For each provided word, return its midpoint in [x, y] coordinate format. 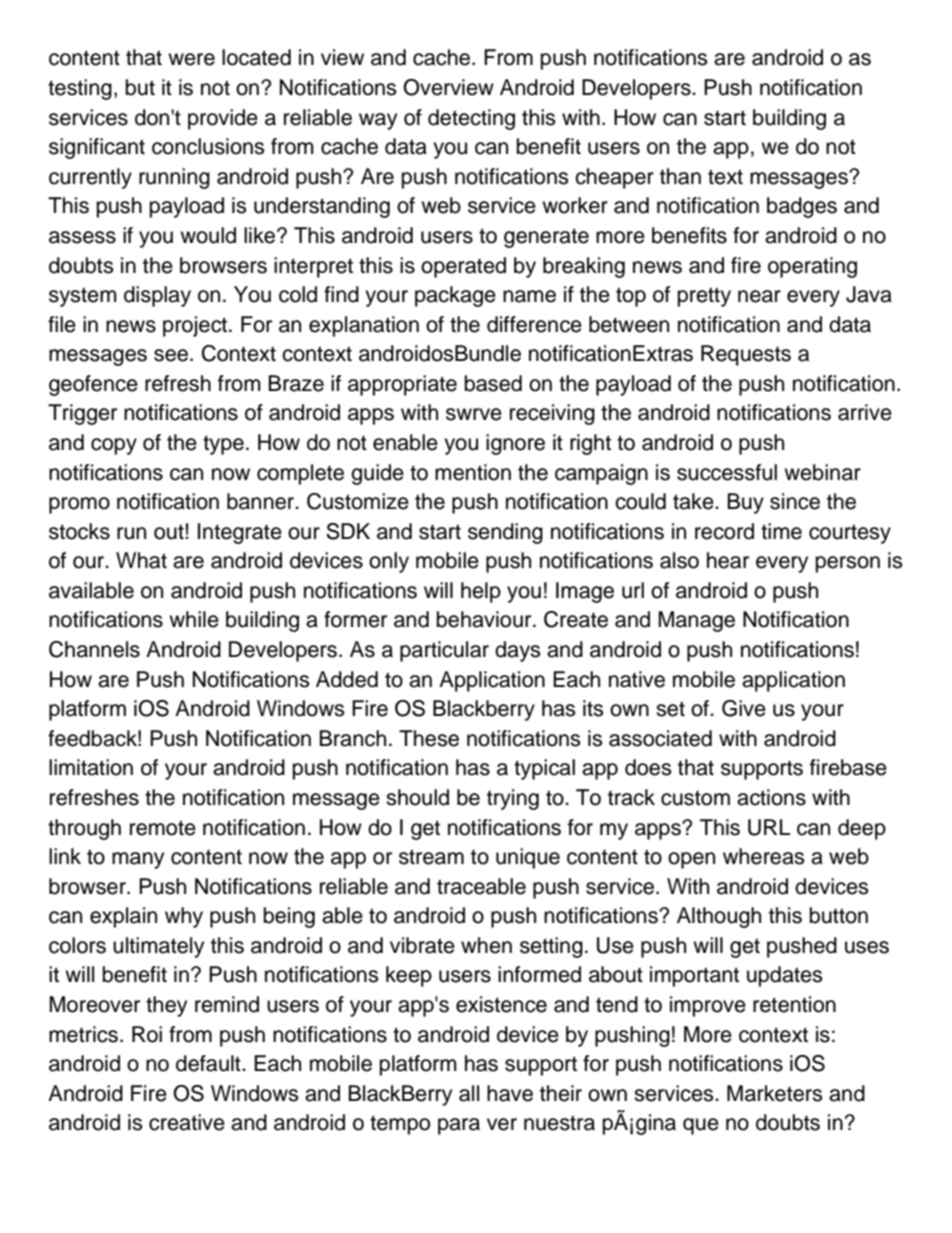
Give [744, 708]
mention [473, 472]
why [184, 917]
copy [114, 446]
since [795, 501]
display [157, 296]
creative [187, 1122]
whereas [764, 856]
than [680, 176]
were [191, 59]
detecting [471, 119]
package [455, 296]
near [759, 296]
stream [431, 857]
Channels [94, 649]
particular [444, 651]
